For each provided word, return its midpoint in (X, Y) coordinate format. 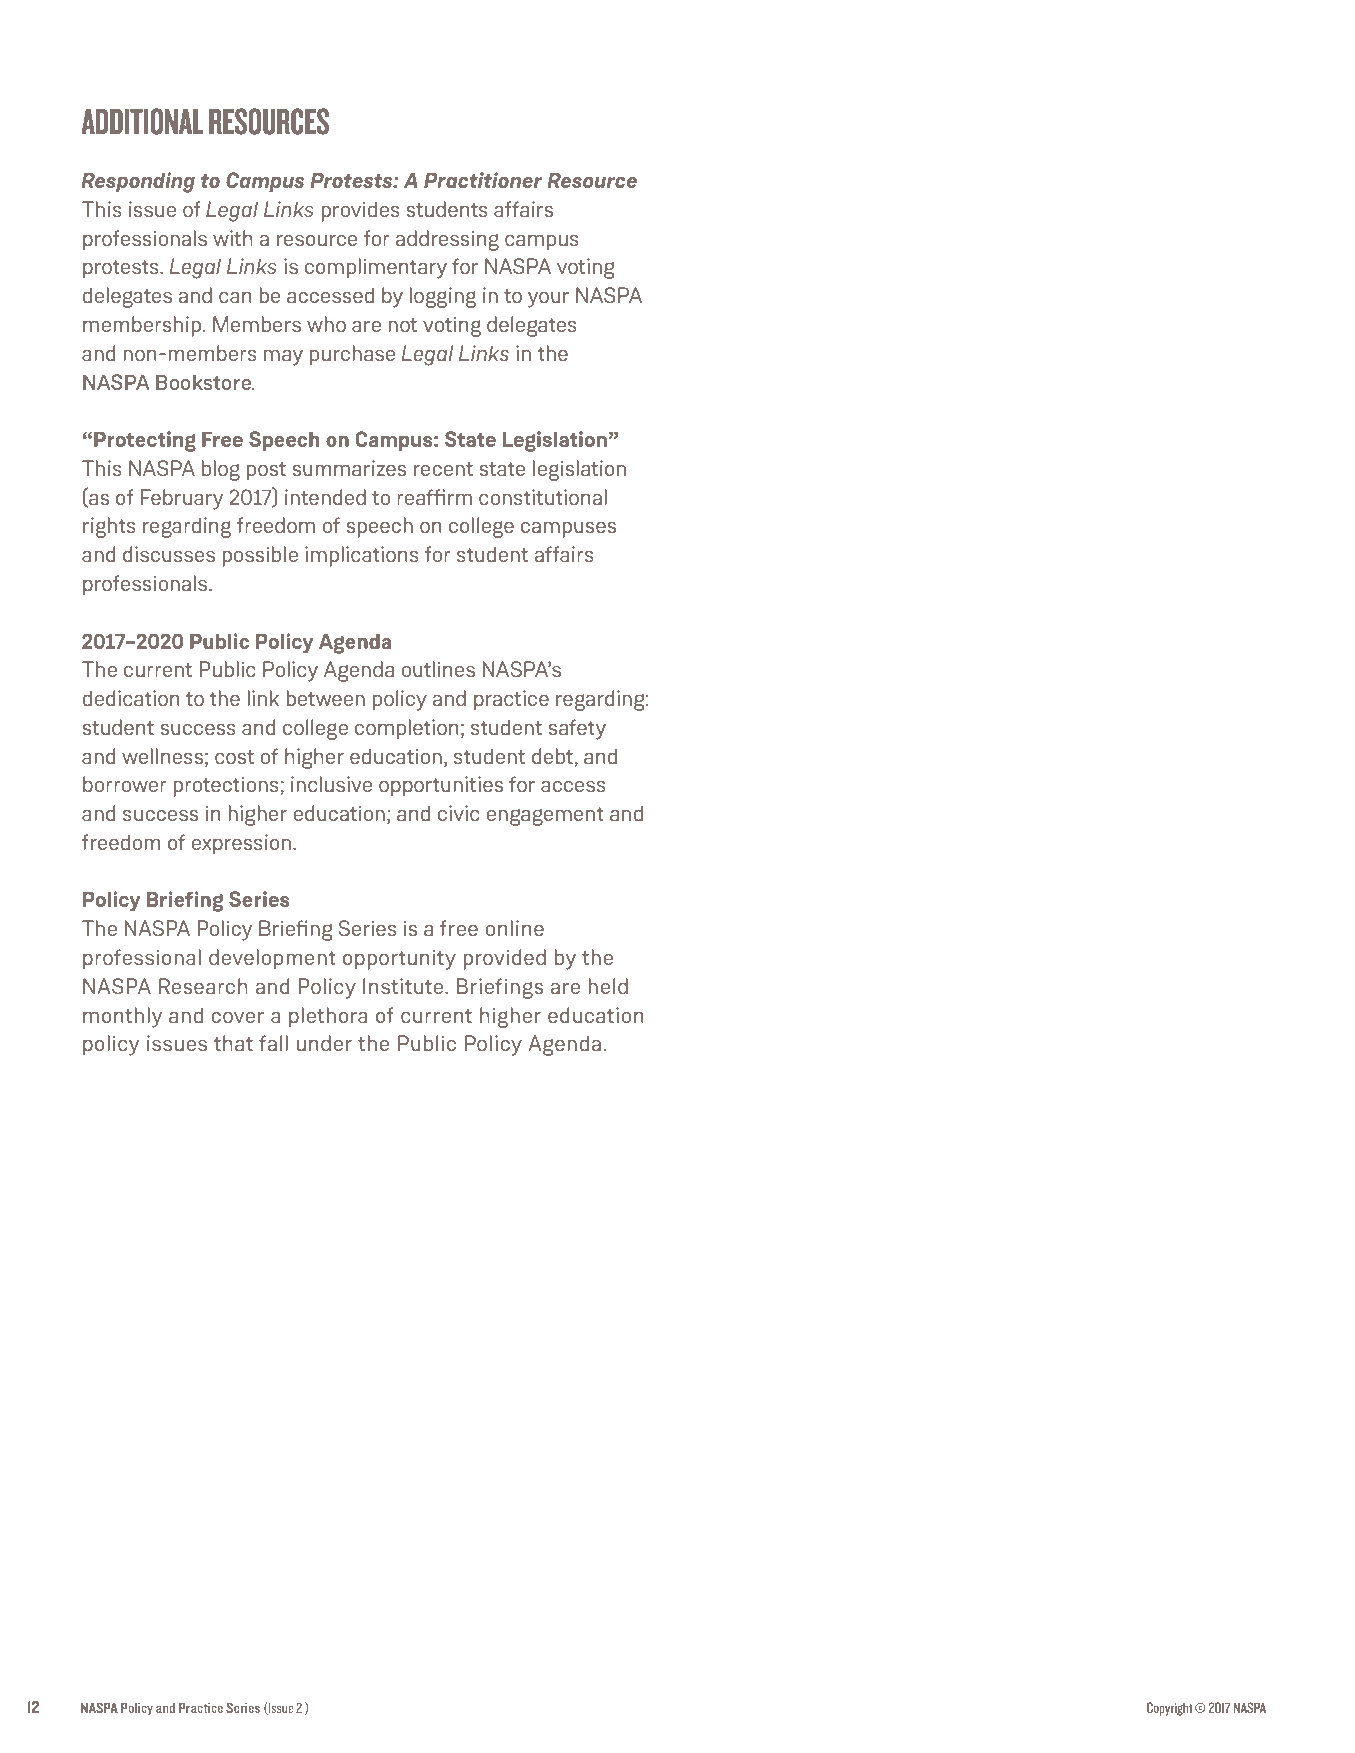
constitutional (543, 497)
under (324, 1043)
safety (577, 729)
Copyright (1170, 1709)
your (548, 300)
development (272, 959)
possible (260, 556)
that (233, 1043)
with (233, 238)
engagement (545, 816)
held (608, 986)
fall (273, 1043)
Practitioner (483, 180)
